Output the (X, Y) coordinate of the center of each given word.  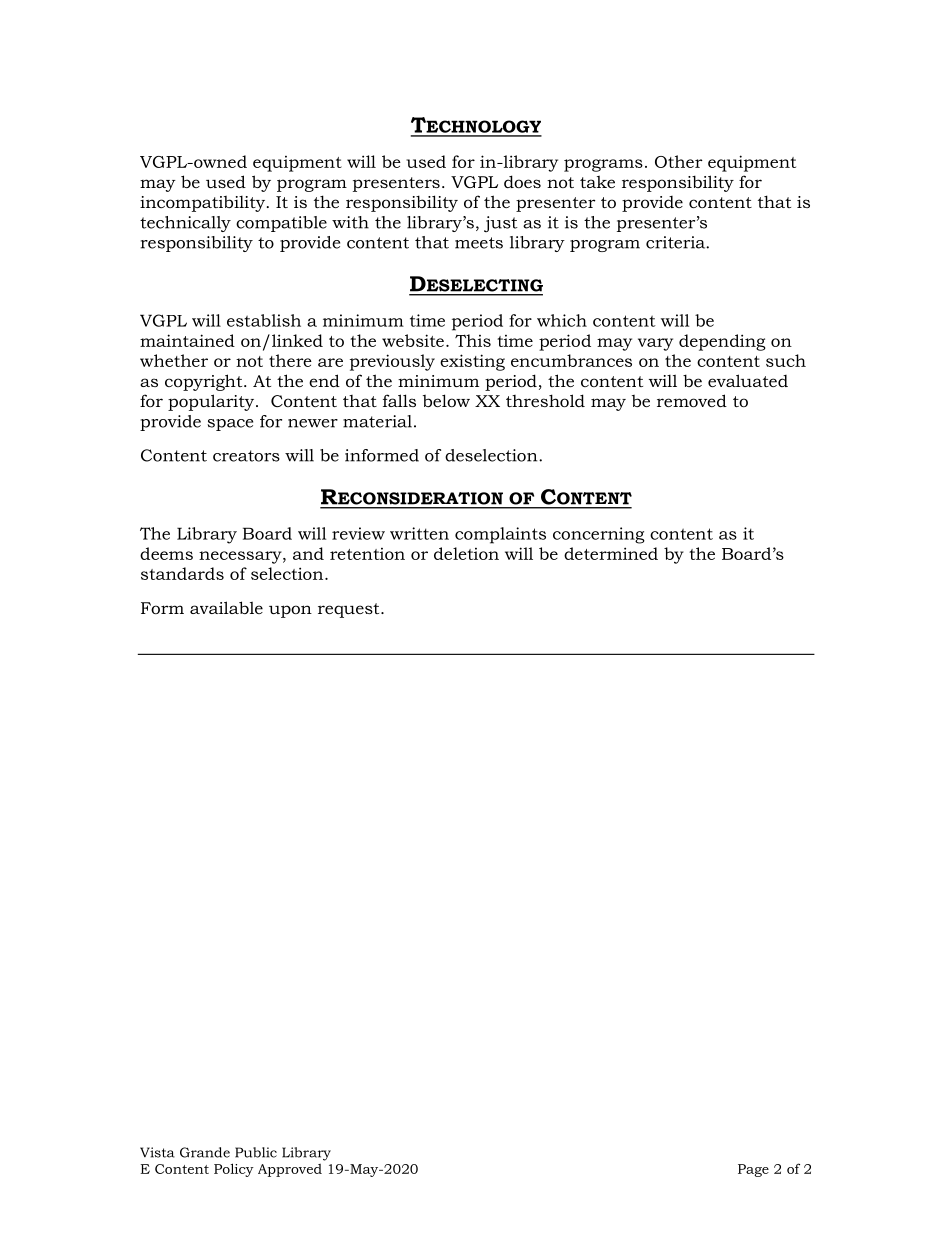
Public (256, 1152)
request (350, 610)
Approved (290, 1170)
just (501, 224)
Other (679, 161)
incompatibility (204, 204)
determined (611, 553)
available (226, 607)
